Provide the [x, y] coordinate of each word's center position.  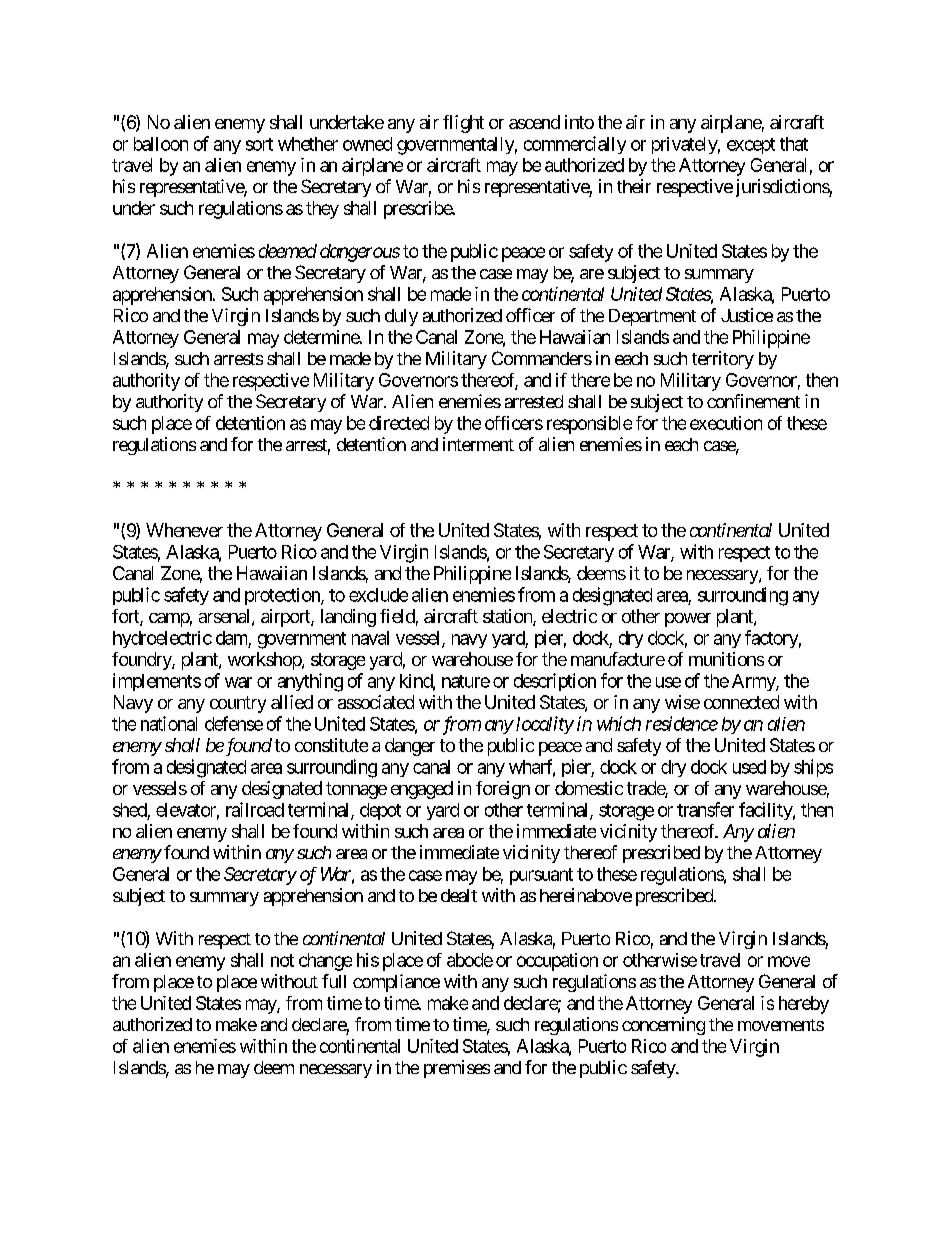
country [238, 704]
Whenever [184, 530]
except [751, 146]
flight [463, 124]
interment [478, 444]
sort [259, 144]
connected [741, 702]
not [282, 960]
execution [726, 423]
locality [545, 725]
